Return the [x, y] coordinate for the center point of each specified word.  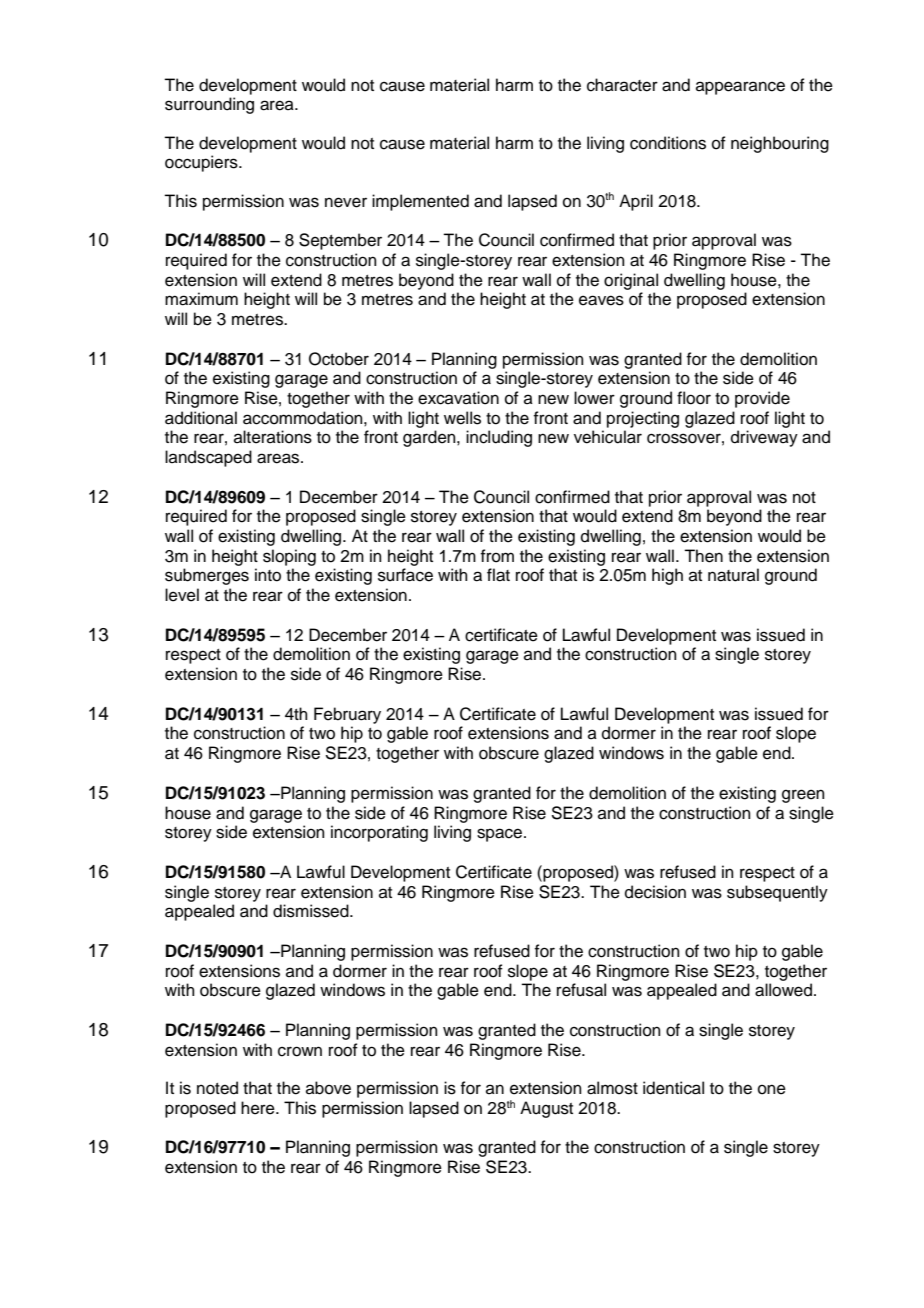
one [772, 1089]
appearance [740, 88]
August [546, 1109]
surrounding [209, 105]
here [259, 1108]
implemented [420, 202]
